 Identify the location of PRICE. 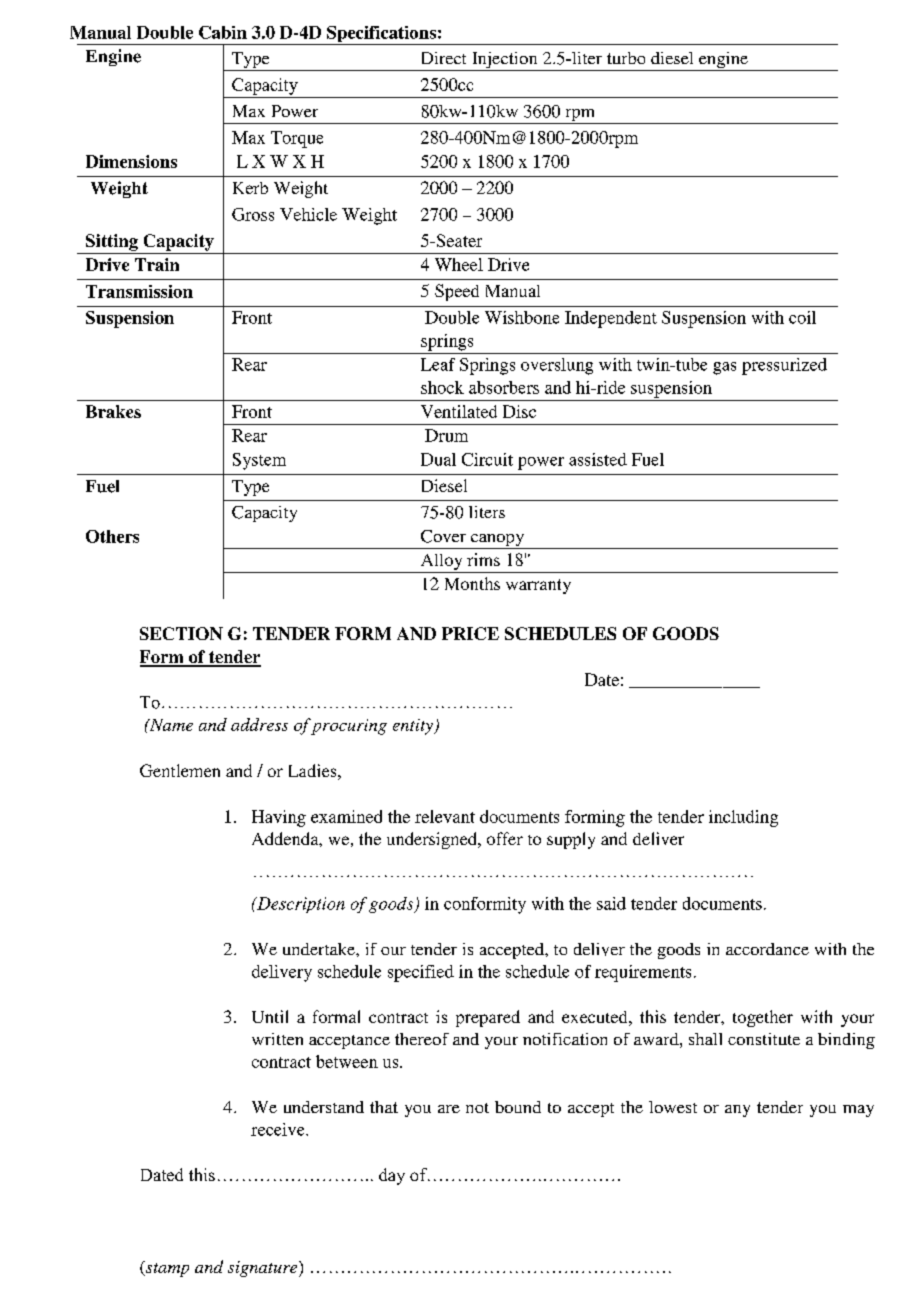
(470, 633).
